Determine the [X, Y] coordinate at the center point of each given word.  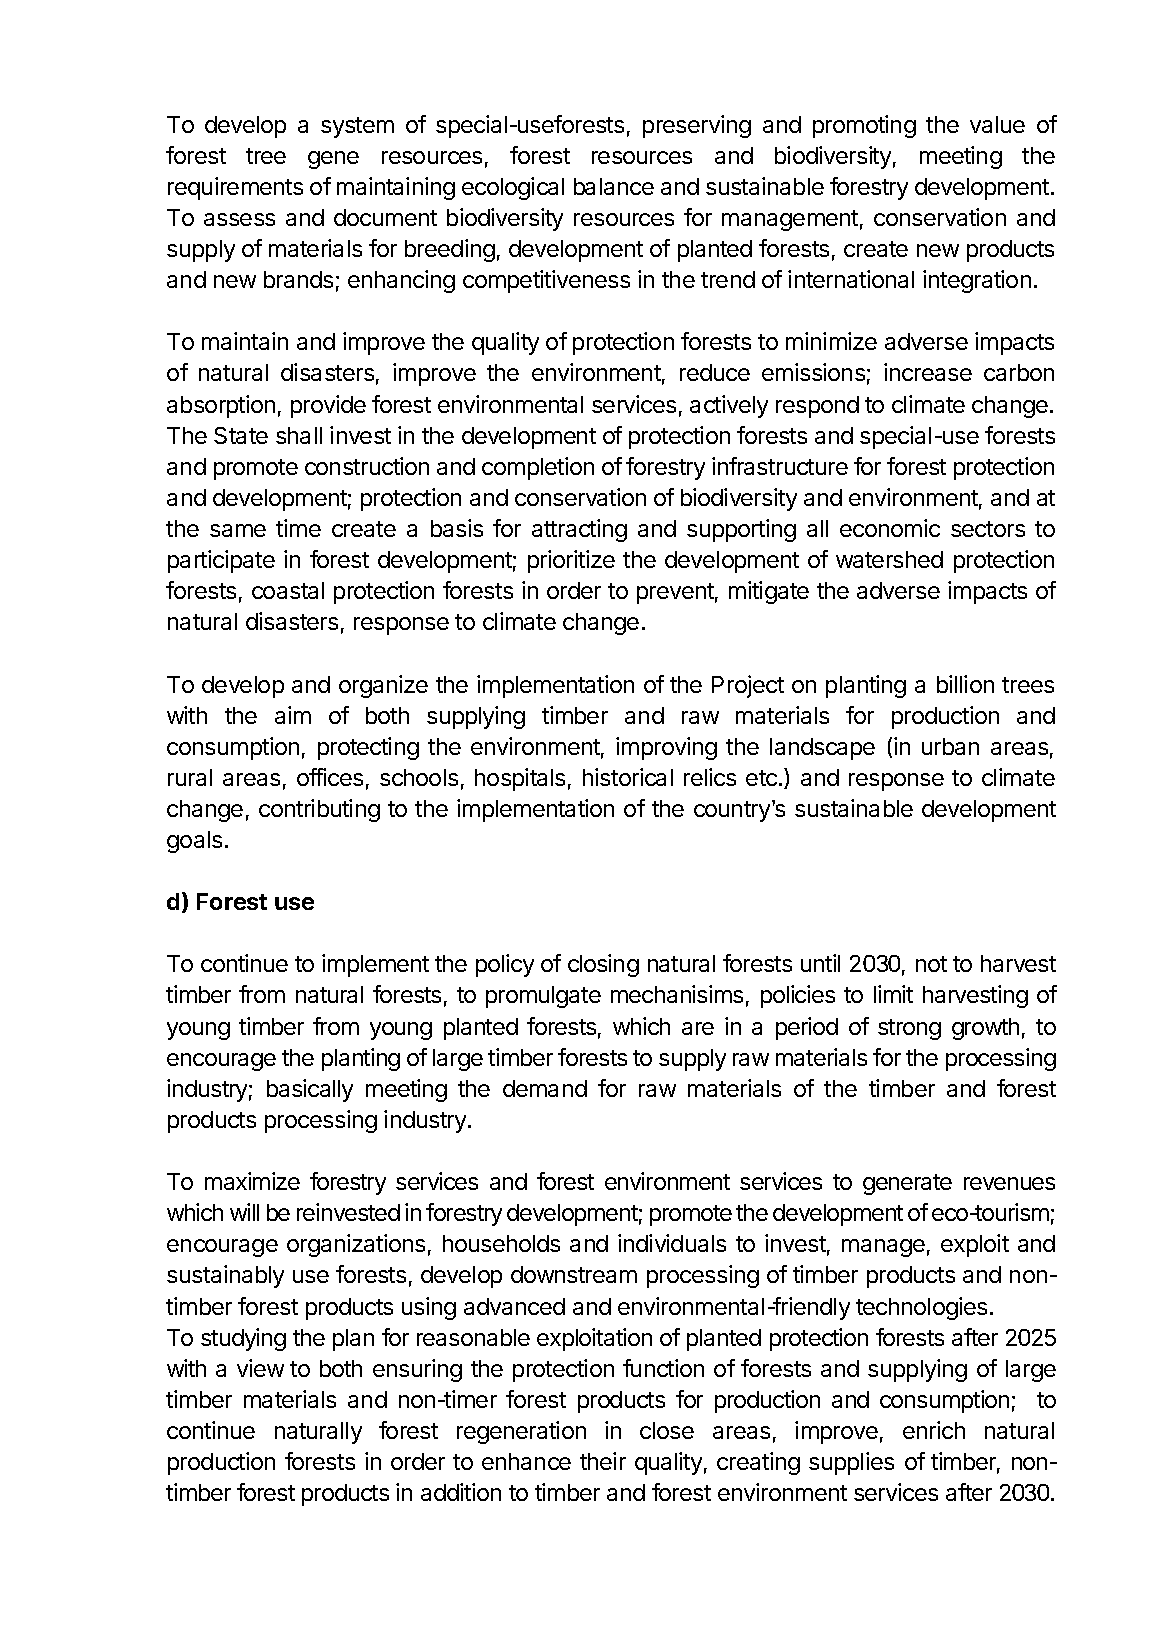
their [603, 1461]
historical [628, 777]
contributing [319, 810]
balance [614, 186]
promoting [864, 126]
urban [950, 746]
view [260, 1368]
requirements [235, 188]
